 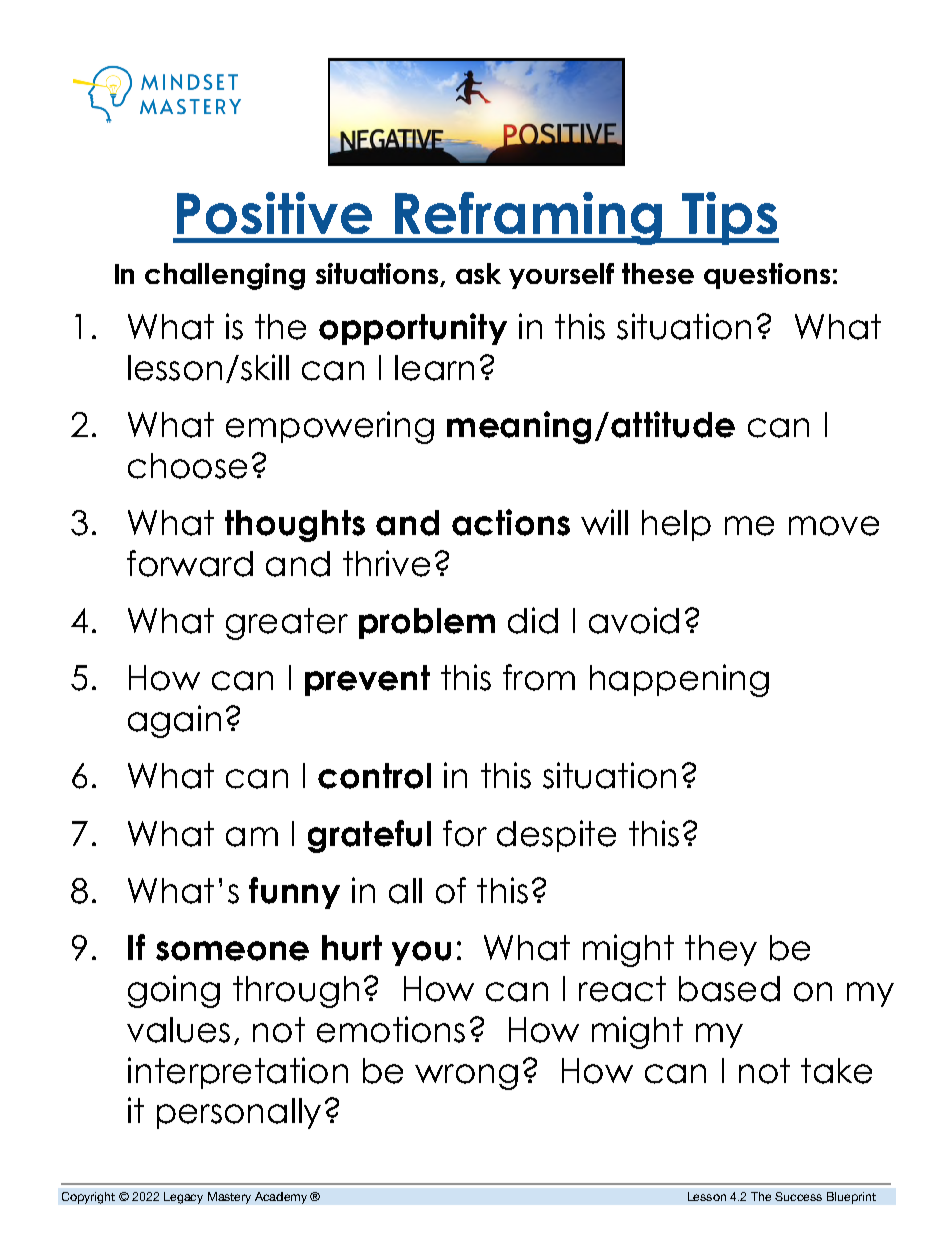 I want to click on Tips, so click(x=729, y=218).
